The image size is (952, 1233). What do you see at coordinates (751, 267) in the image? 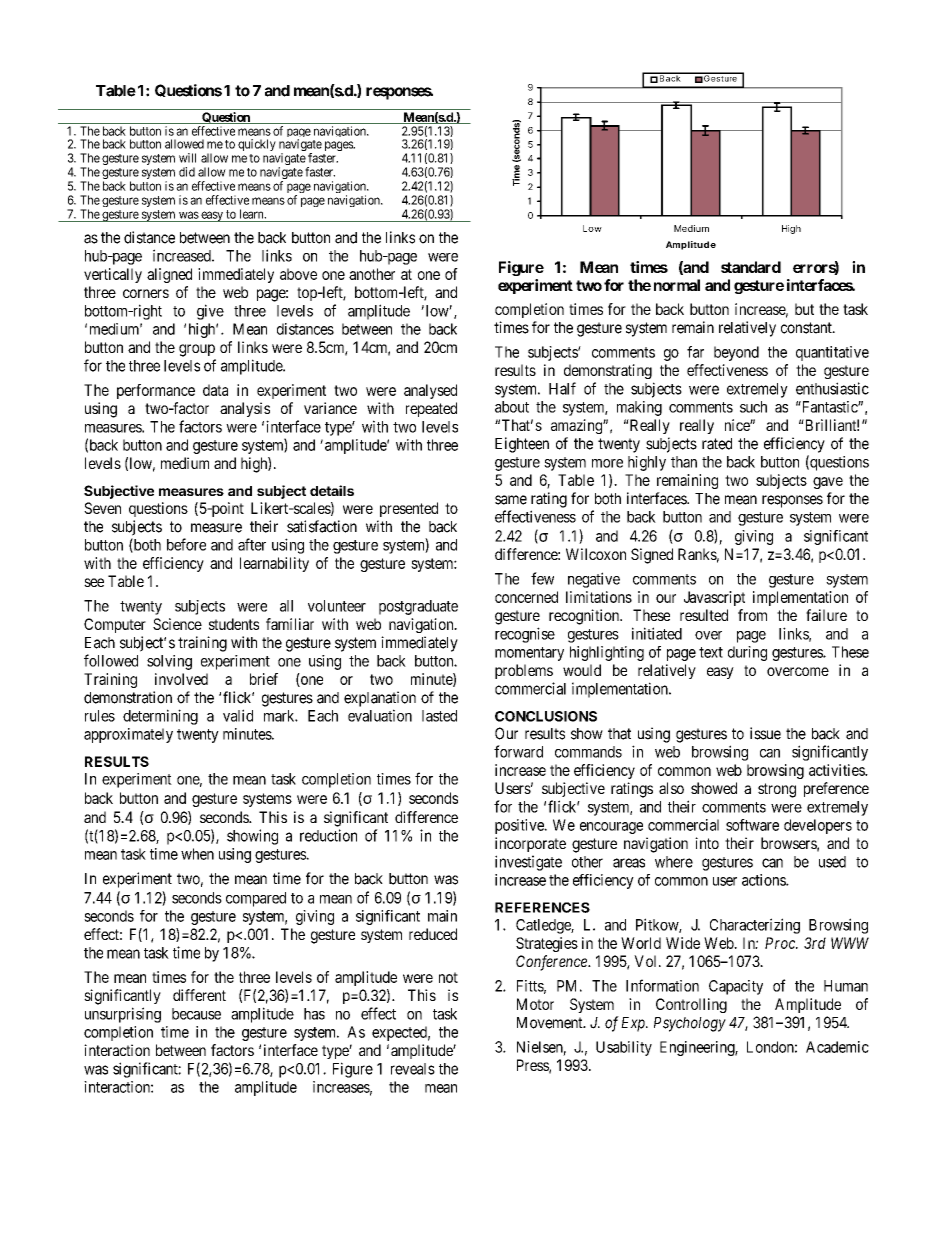
I see `standard` at bounding box center [751, 267].
